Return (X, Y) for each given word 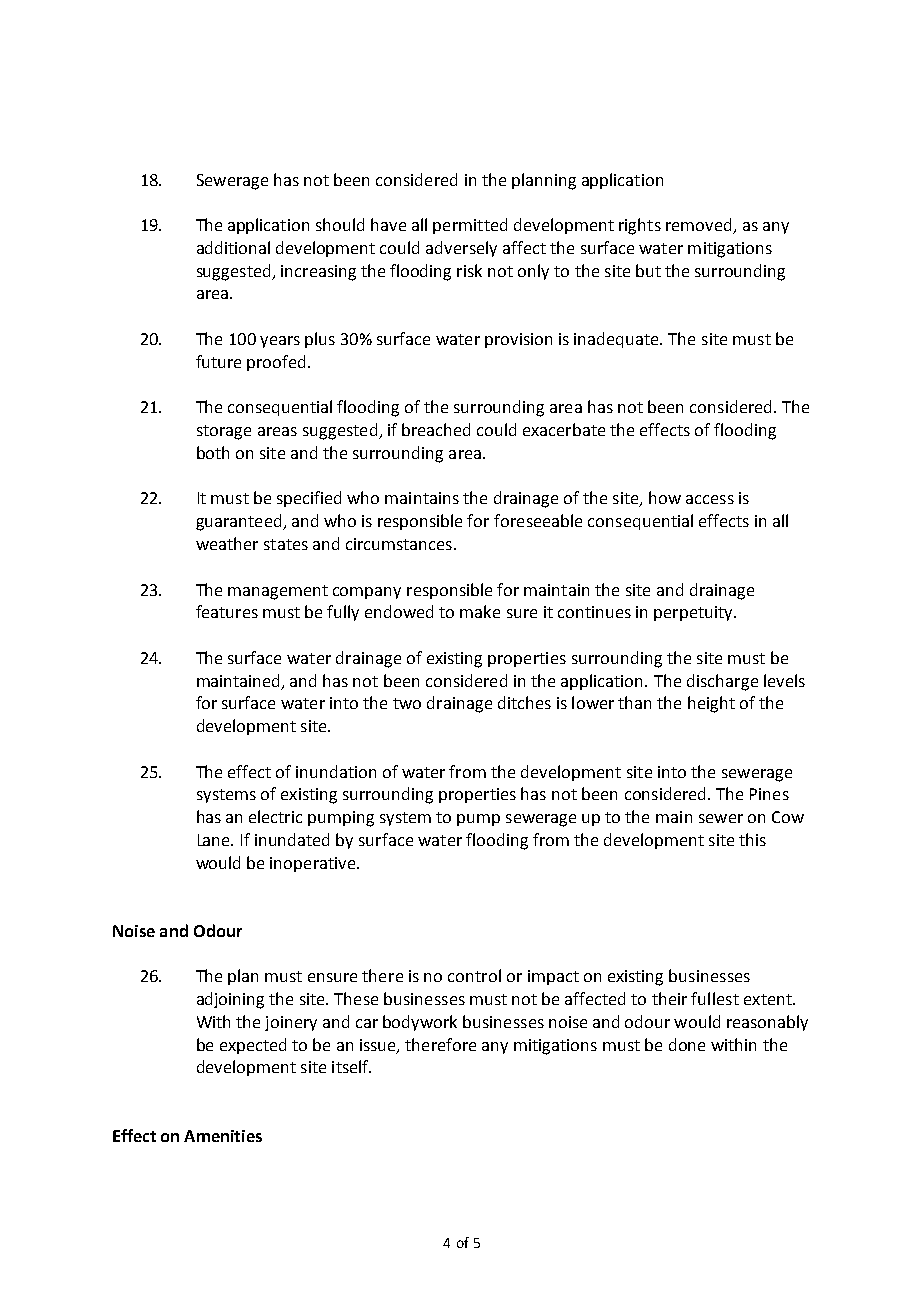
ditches (524, 702)
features (227, 611)
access (710, 499)
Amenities (223, 1136)
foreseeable (538, 520)
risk (469, 270)
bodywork (420, 1023)
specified (309, 499)
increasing (318, 273)
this (752, 839)
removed (700, 226)
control (474, 975)
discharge (722, 682)
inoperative (314, 864)
